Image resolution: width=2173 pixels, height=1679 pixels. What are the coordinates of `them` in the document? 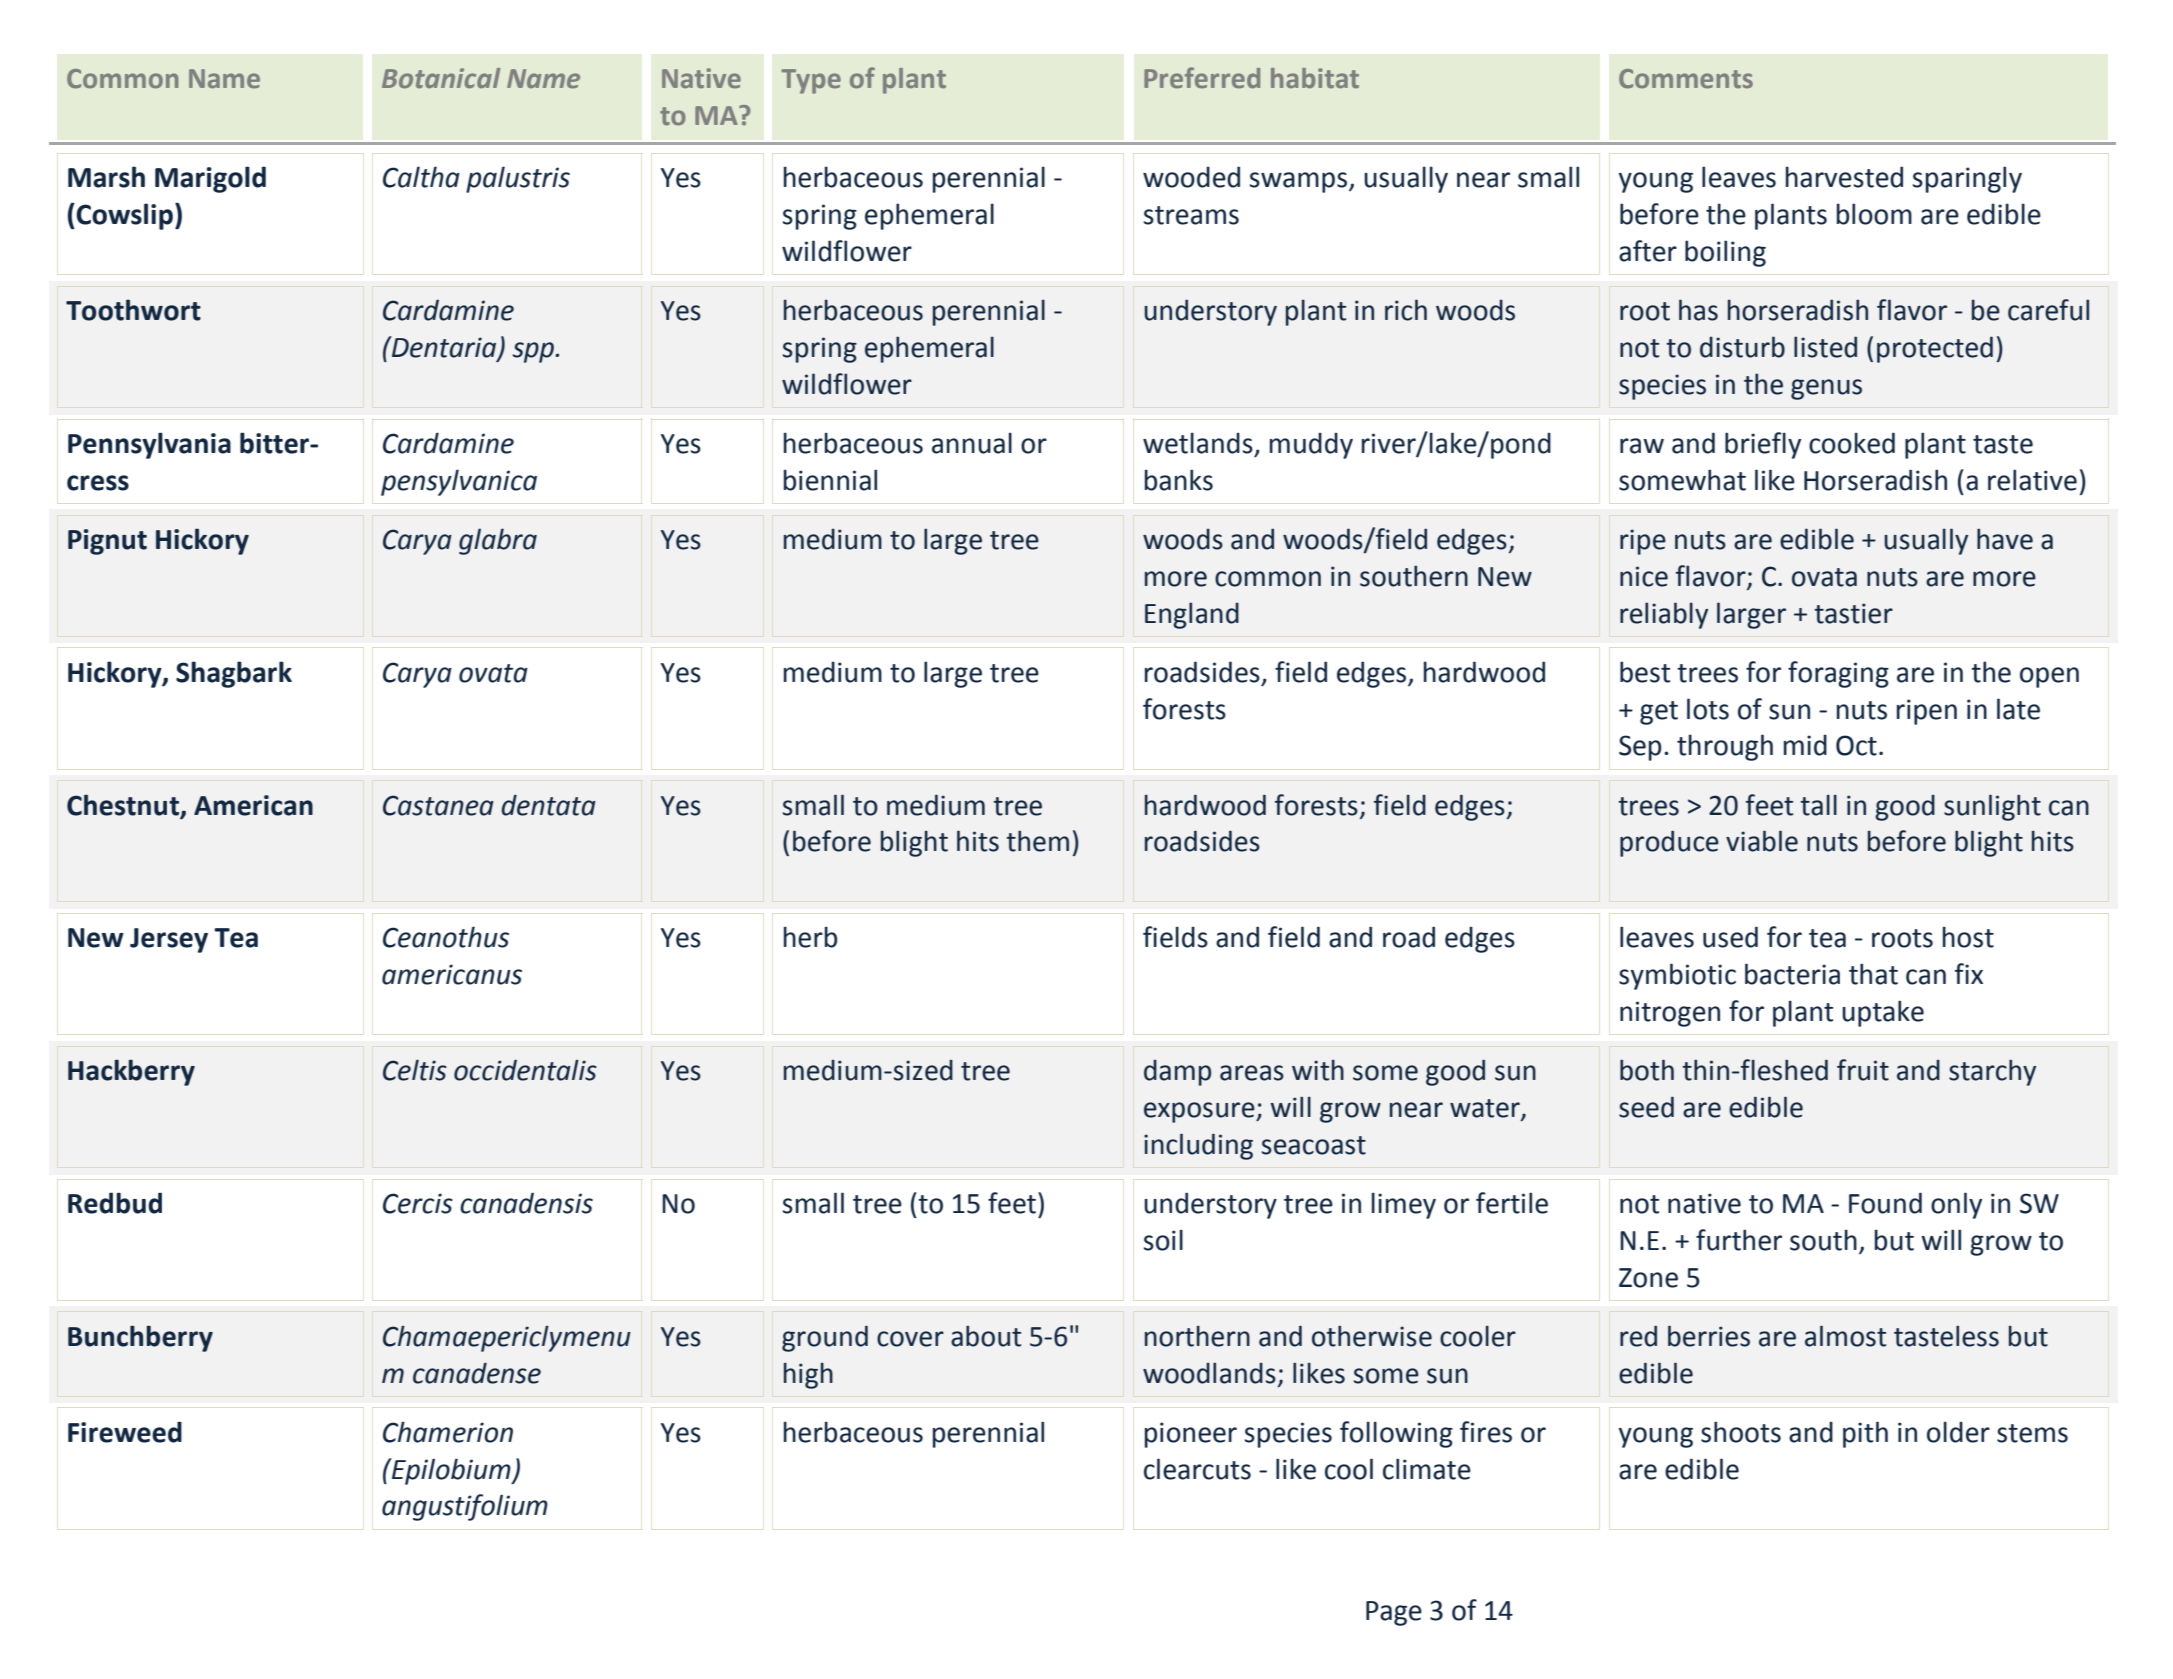 It's located at (1037, 841).
